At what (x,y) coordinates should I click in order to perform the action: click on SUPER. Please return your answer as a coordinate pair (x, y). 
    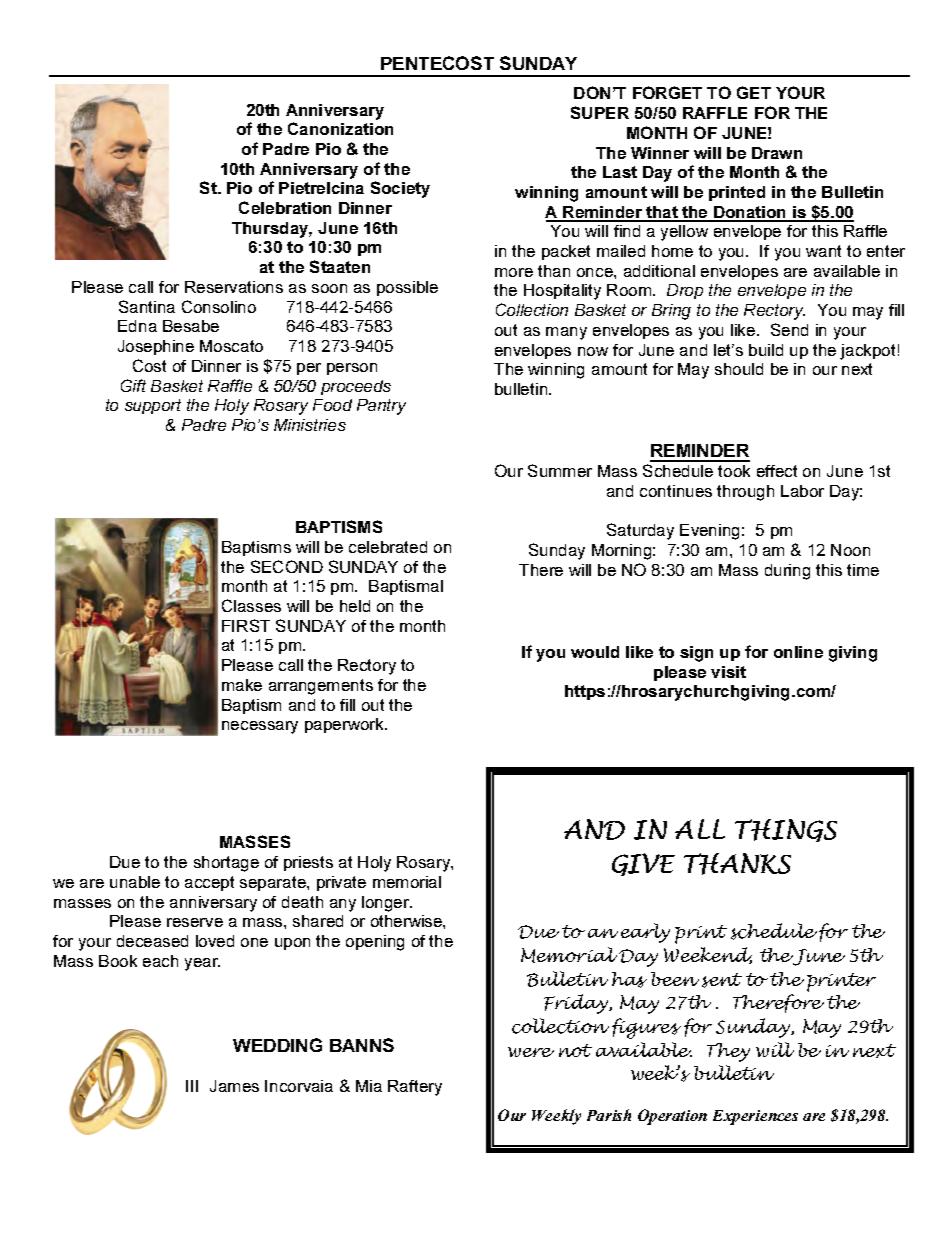
    Looking at the image, I should click on (600, 112).
